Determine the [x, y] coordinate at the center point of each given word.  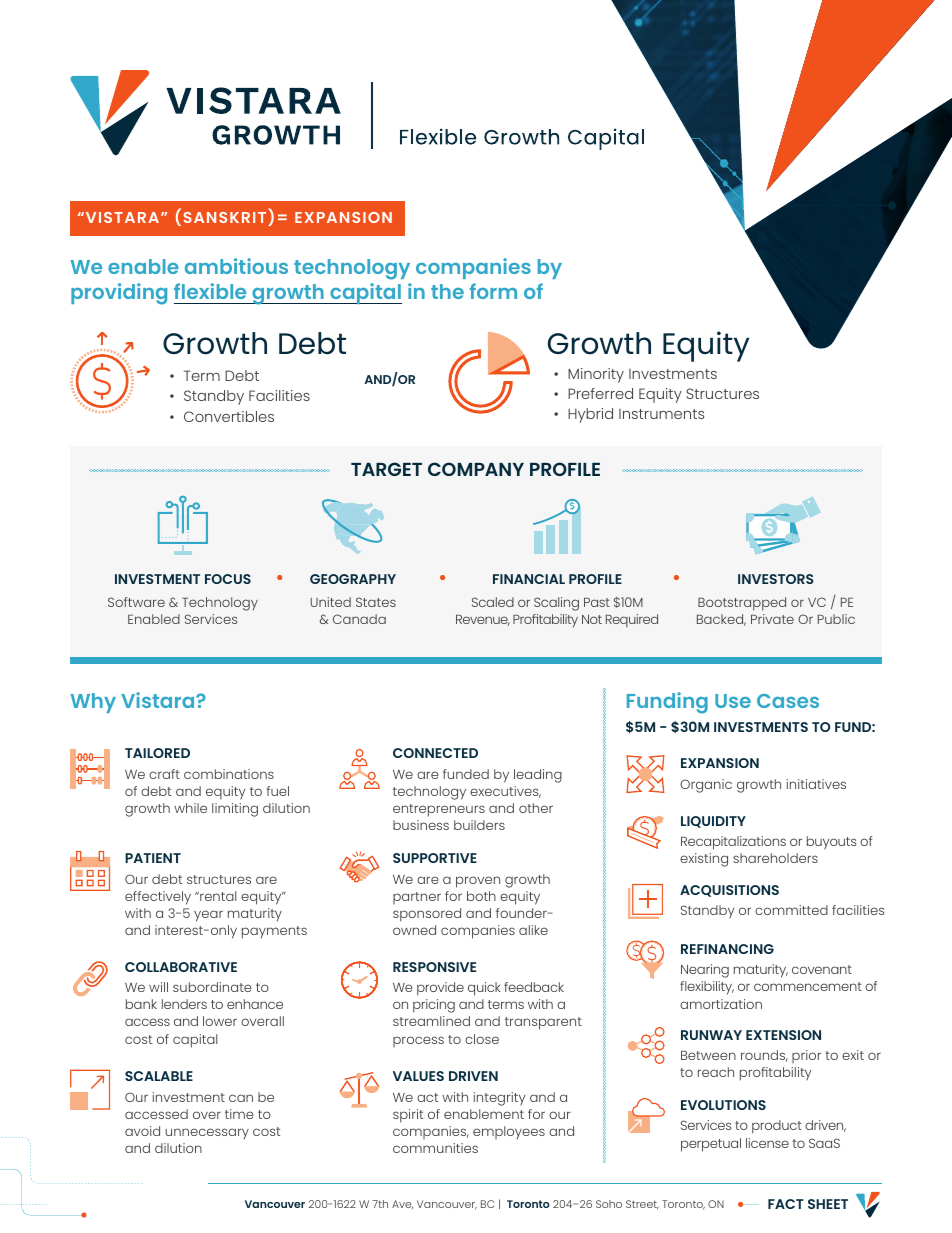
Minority [596, 375]
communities [435, 1148]
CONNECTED [435, 753]
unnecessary [207, 1133]
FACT [786, 1204]
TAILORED [157, 753]
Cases [788, 701]
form [493, 291]
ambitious [236, 266]
